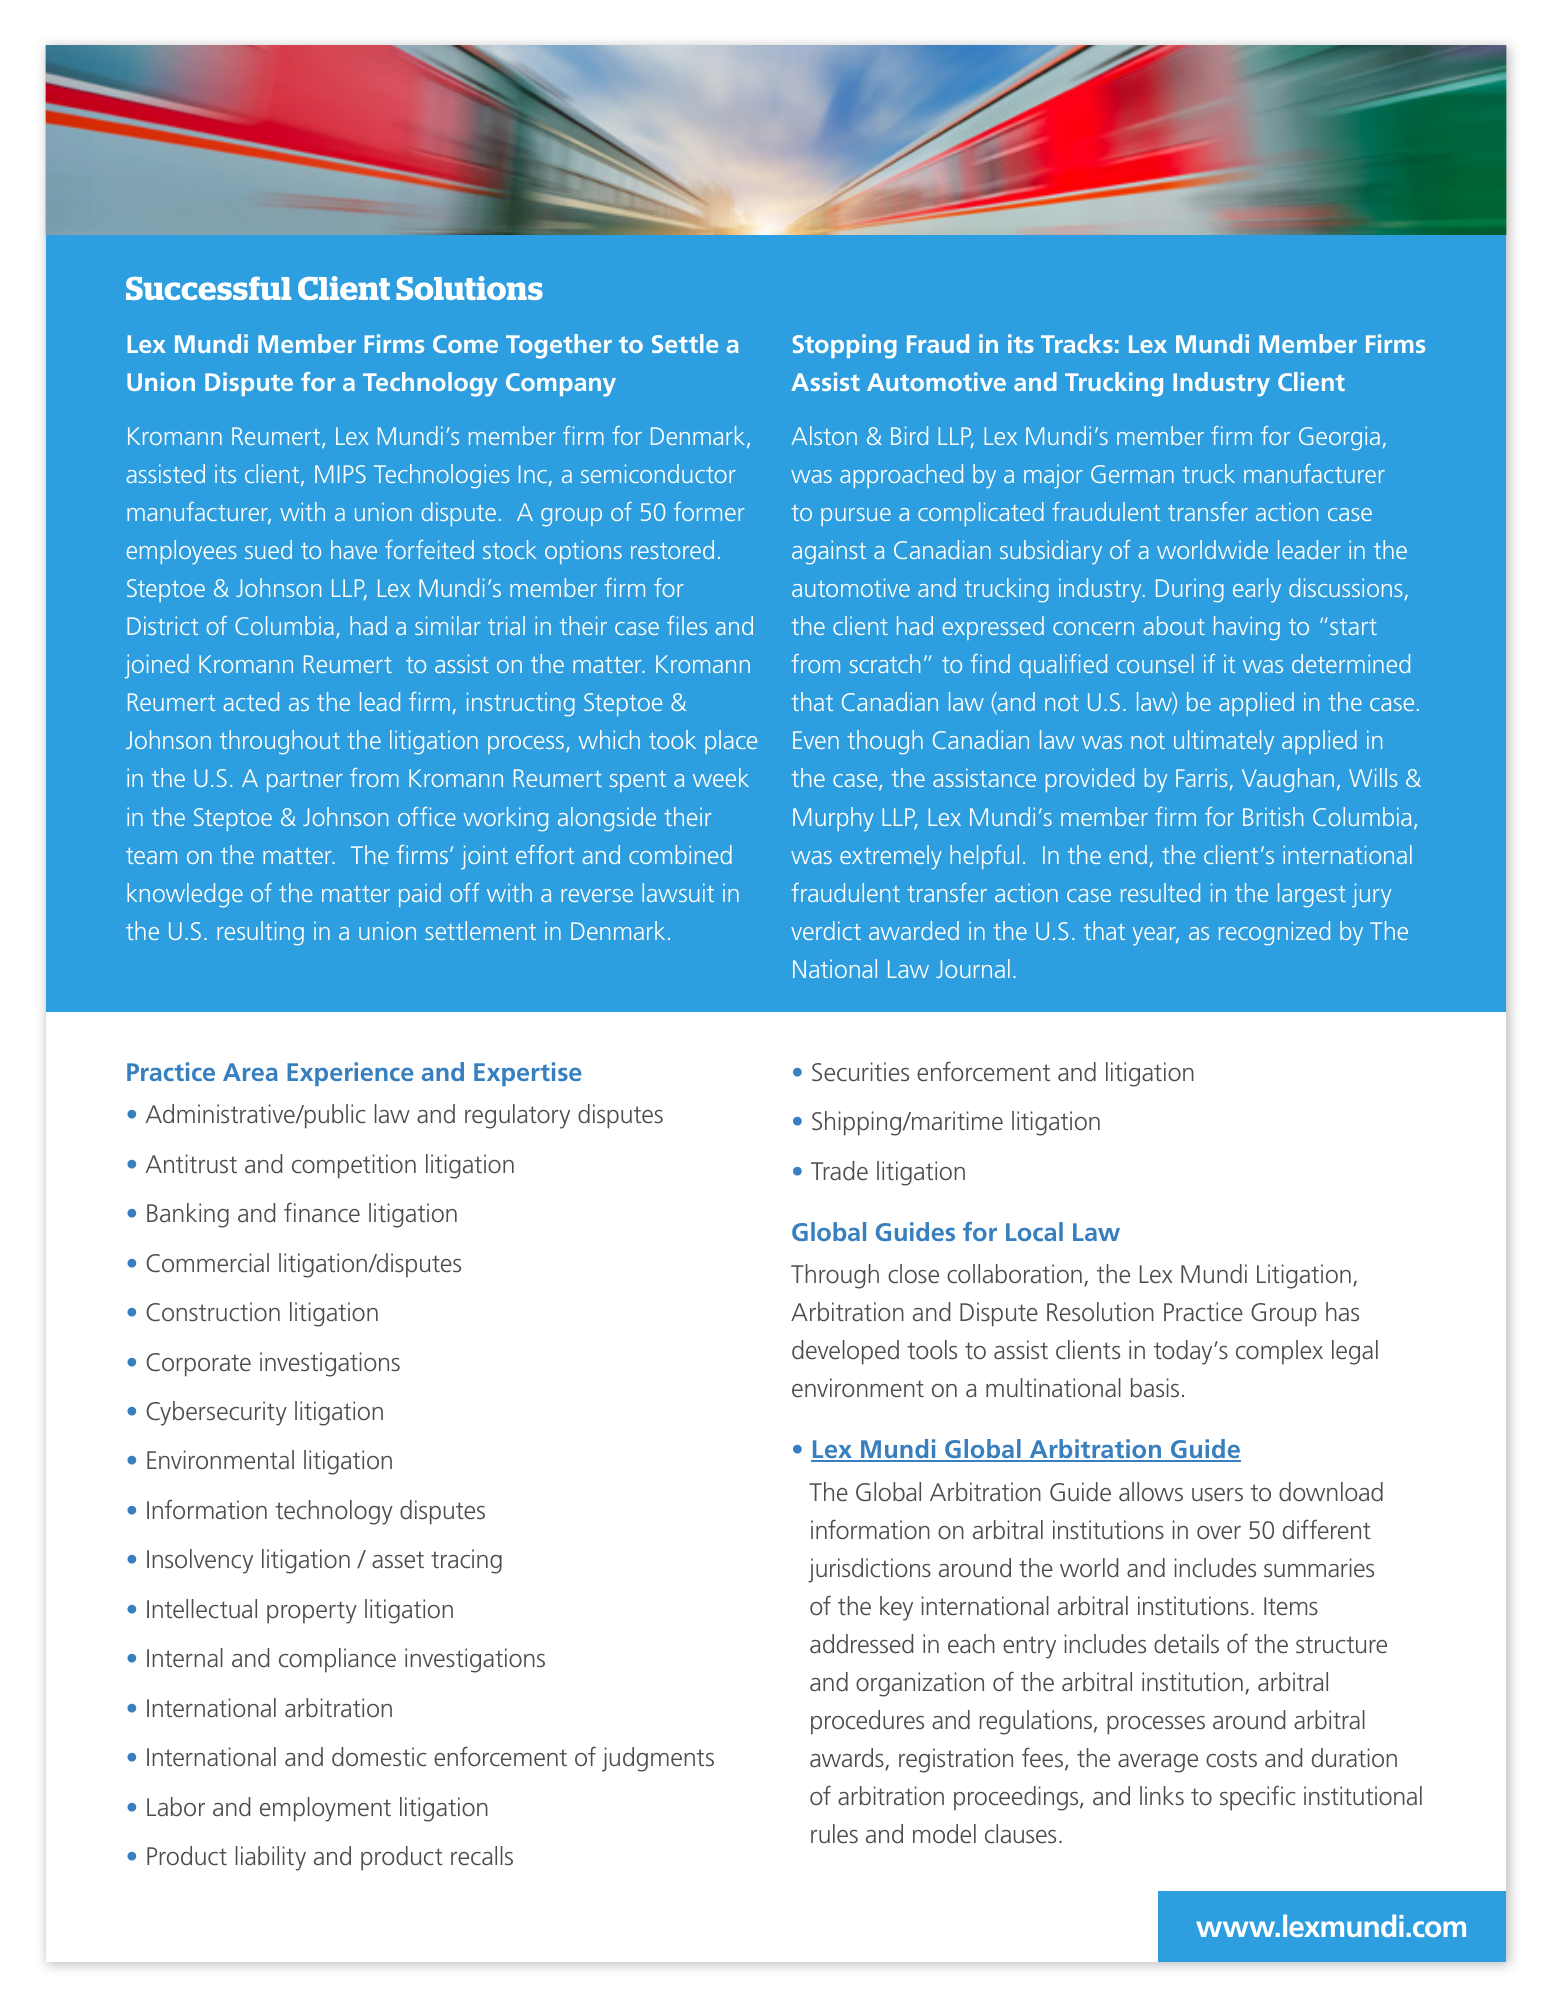 The image size is (1552, 2008). What do you see at coordinates (834, 1833) in the screenshot?
I see `rules` at bounding box center [834, 1833].
